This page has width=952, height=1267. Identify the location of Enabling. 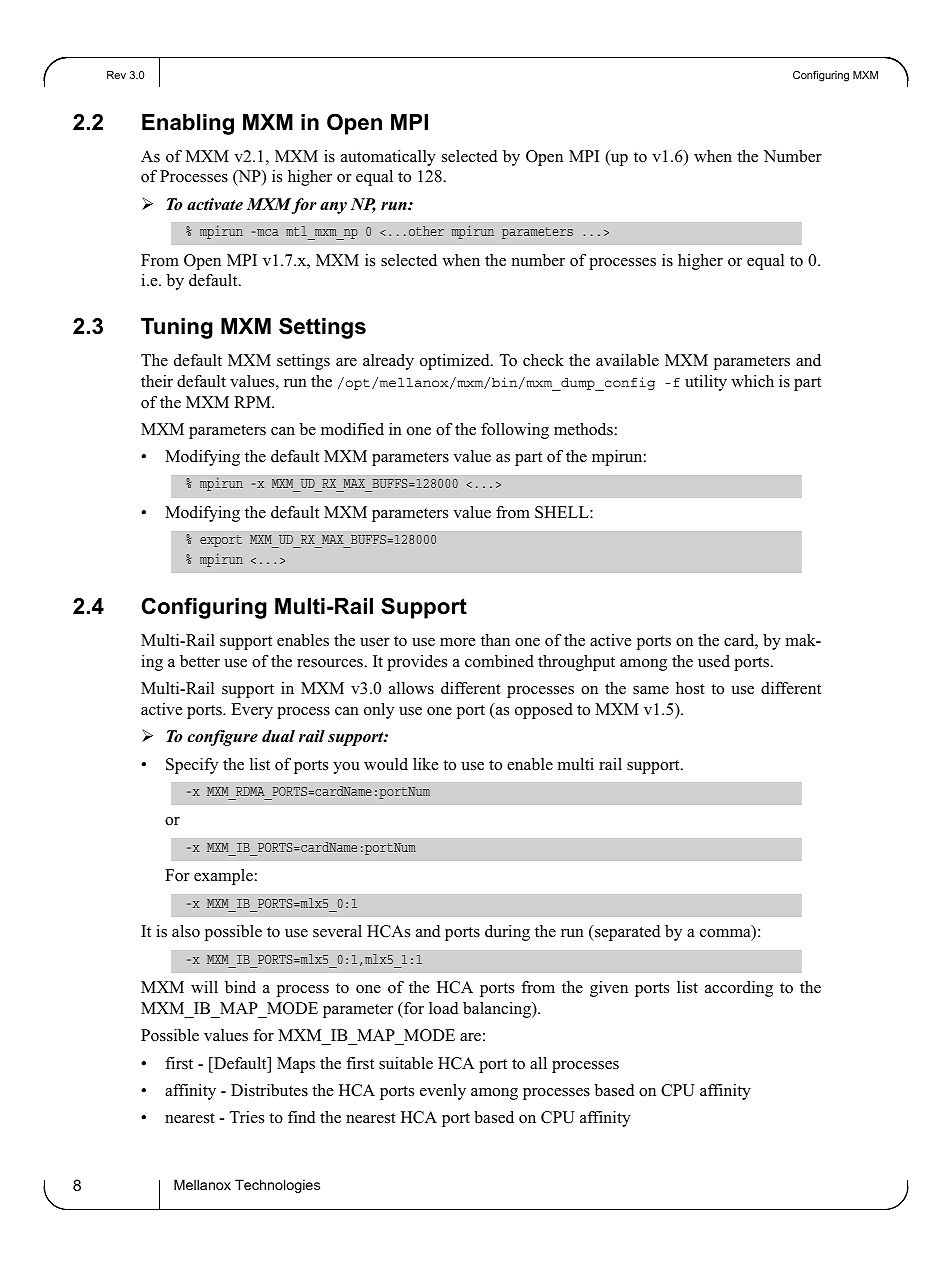
(188, 124).
